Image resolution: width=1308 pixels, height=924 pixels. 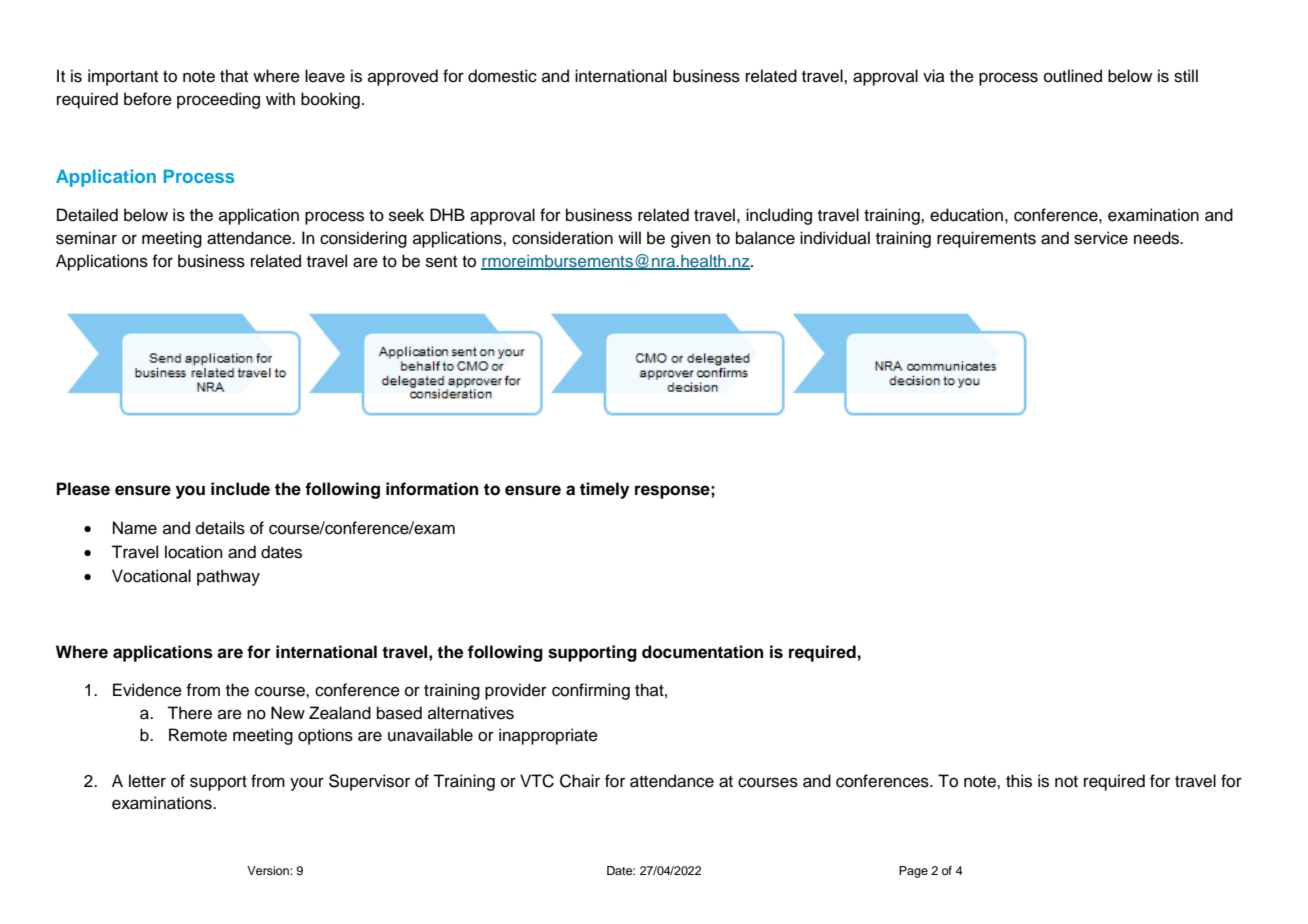 What do you see at coordinates (1101, 238) in the document?
I see `service` at bounding box center [1101, 238].
